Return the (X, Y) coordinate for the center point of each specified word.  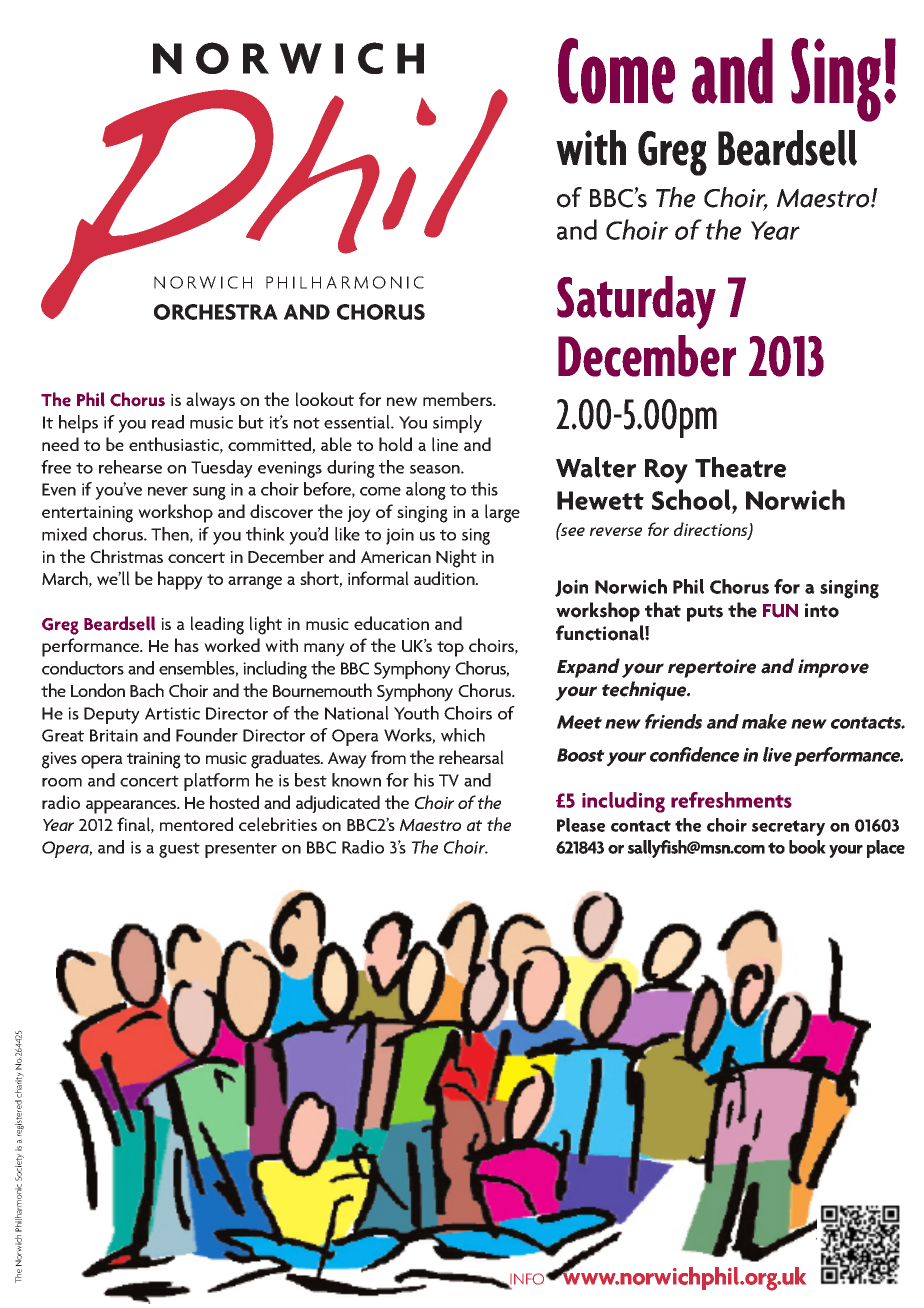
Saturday (636, 302)
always (210, 401)
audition (445, 578)
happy (180, 580)
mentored (196, 824)
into (822, 610)
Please (581, 825)
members (459, 399)
